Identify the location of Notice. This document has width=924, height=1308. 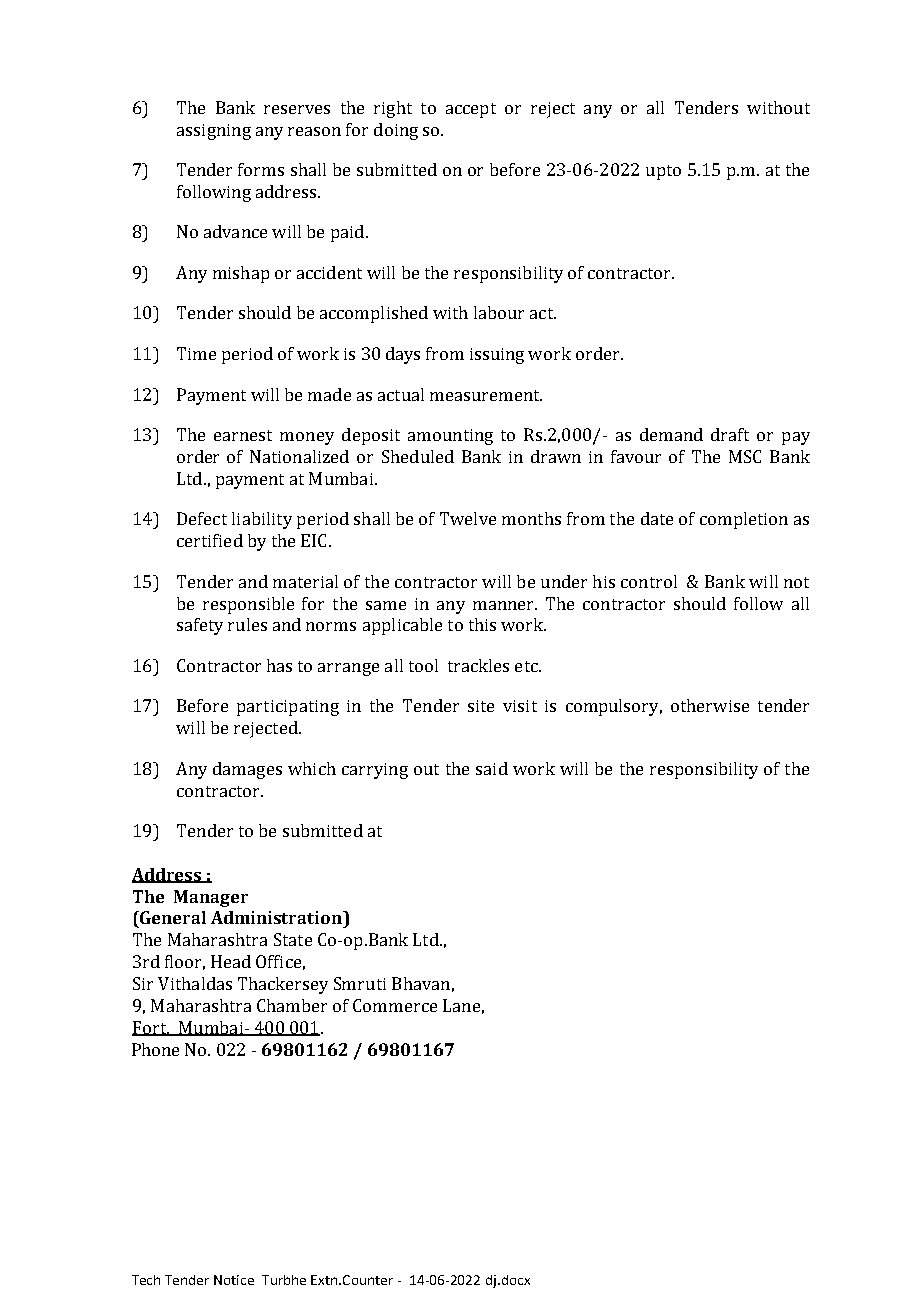
(234, 1280).
